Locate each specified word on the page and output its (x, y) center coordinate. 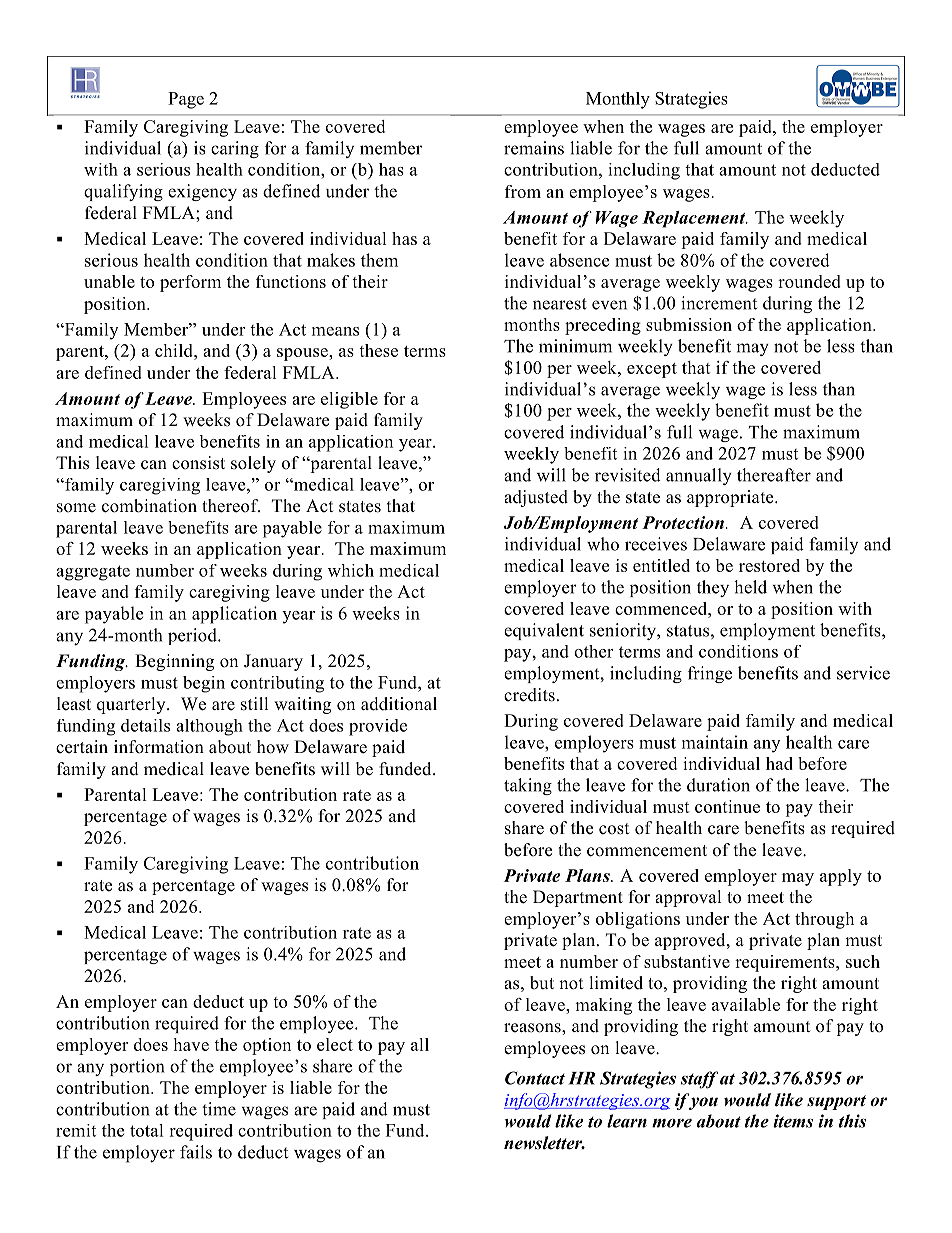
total (147, 1130)
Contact (535, 1078)
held (750, 587)
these (378, 350)
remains (534, 148)
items (793, 1121)
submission (689, 324)
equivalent (544, 631)
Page (186, 100)
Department (578, 898)
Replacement (695, 219)
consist (198, 463)
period (193, 636)
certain (82, 747)
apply (841, 877)
